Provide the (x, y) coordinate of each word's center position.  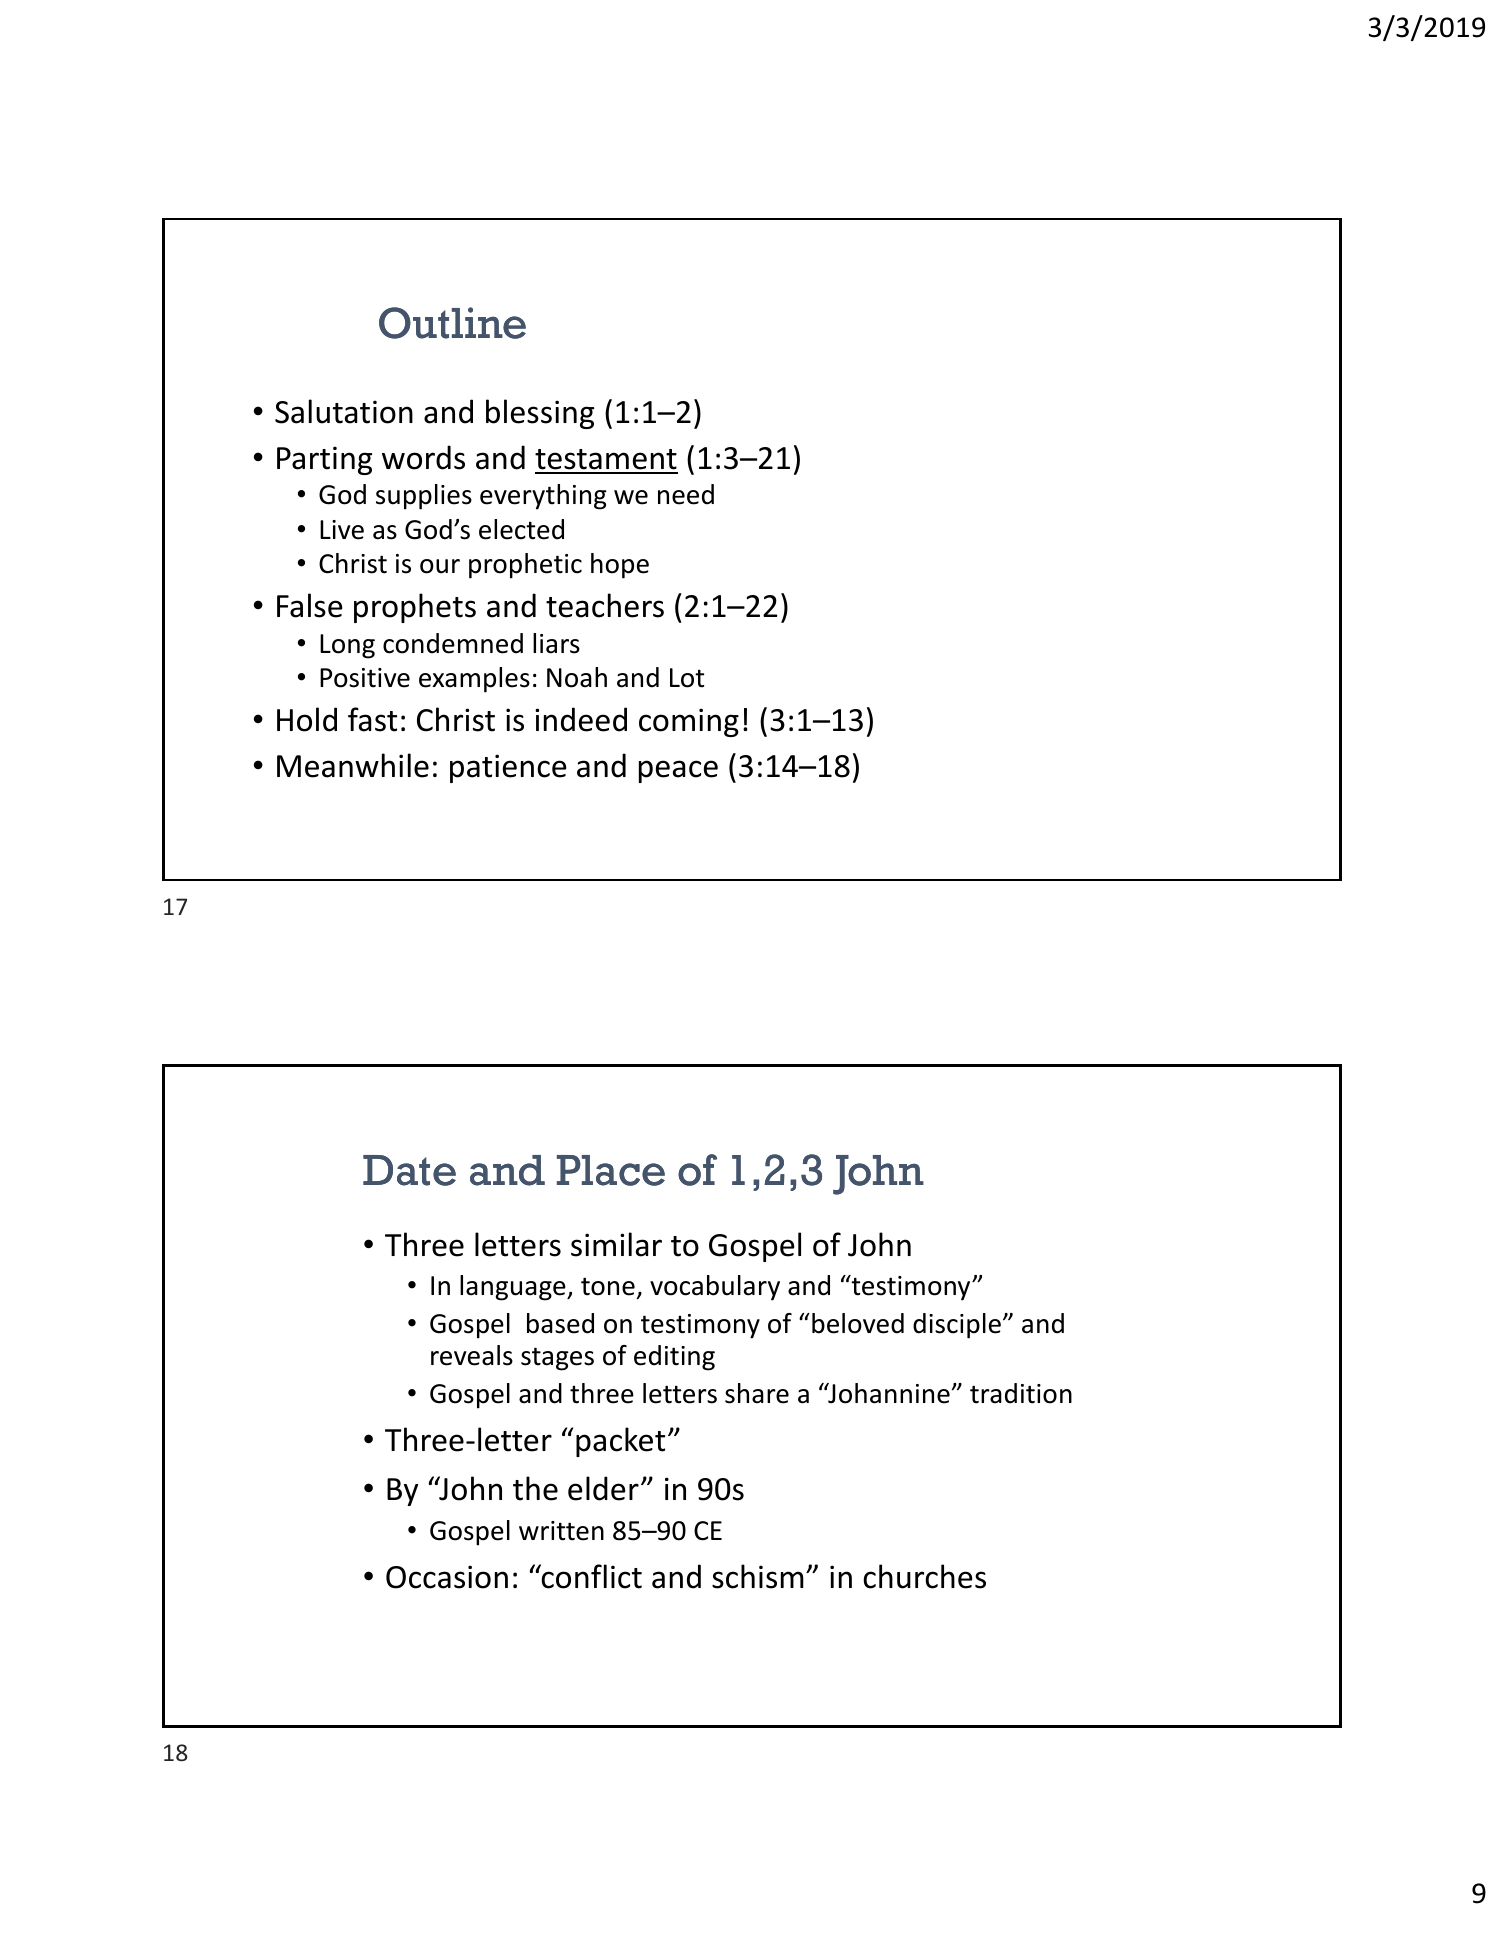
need (686, 494)
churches (924, 1576)
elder (603, 1488)
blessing (540, 414)
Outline (452, 323)
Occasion (447, 1577)
